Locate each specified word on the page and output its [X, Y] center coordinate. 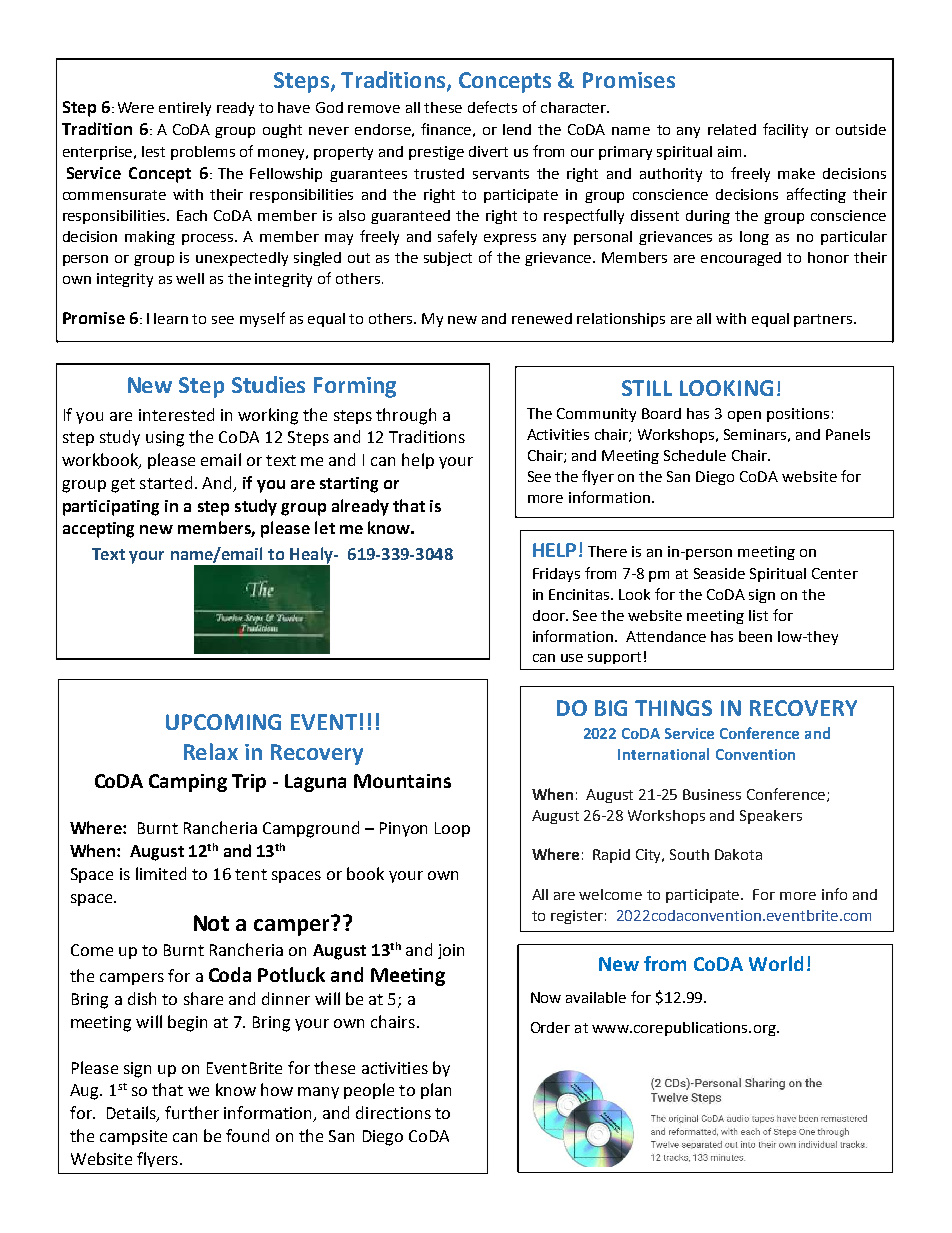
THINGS [673, 708]
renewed [542, 318]
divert [488, 151]
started [166, 482]
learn [171, 318]
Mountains [402, 781]
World [776, 963]
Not [211, 923]
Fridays [556, 575]
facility [785, 130]
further [192, 1112]
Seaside [719, 573]
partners [824, 320]
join [451, 951]
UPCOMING [223, 722]
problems [203, 153]
